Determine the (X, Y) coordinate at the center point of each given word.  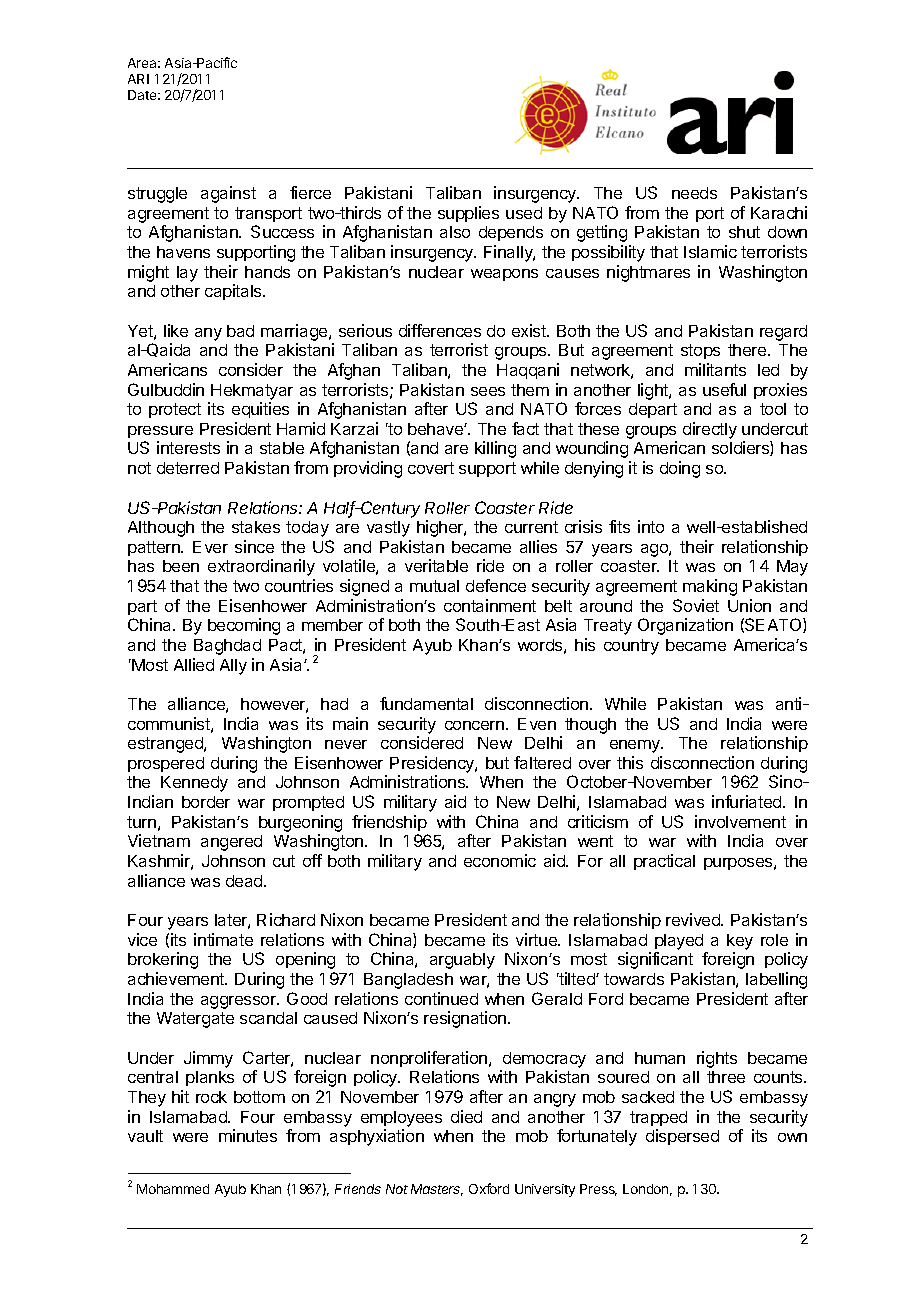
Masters (437, 1190)
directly (710, 430)
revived (694, 919)
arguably (462, 961)
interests (188, 447)
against (228, 194)
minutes (248, 1135)
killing (495, 449)
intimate (223, 939)
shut (744, 232)
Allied (194, 664)
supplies (468, 214)
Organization (685, 626)
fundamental (426, 703)
